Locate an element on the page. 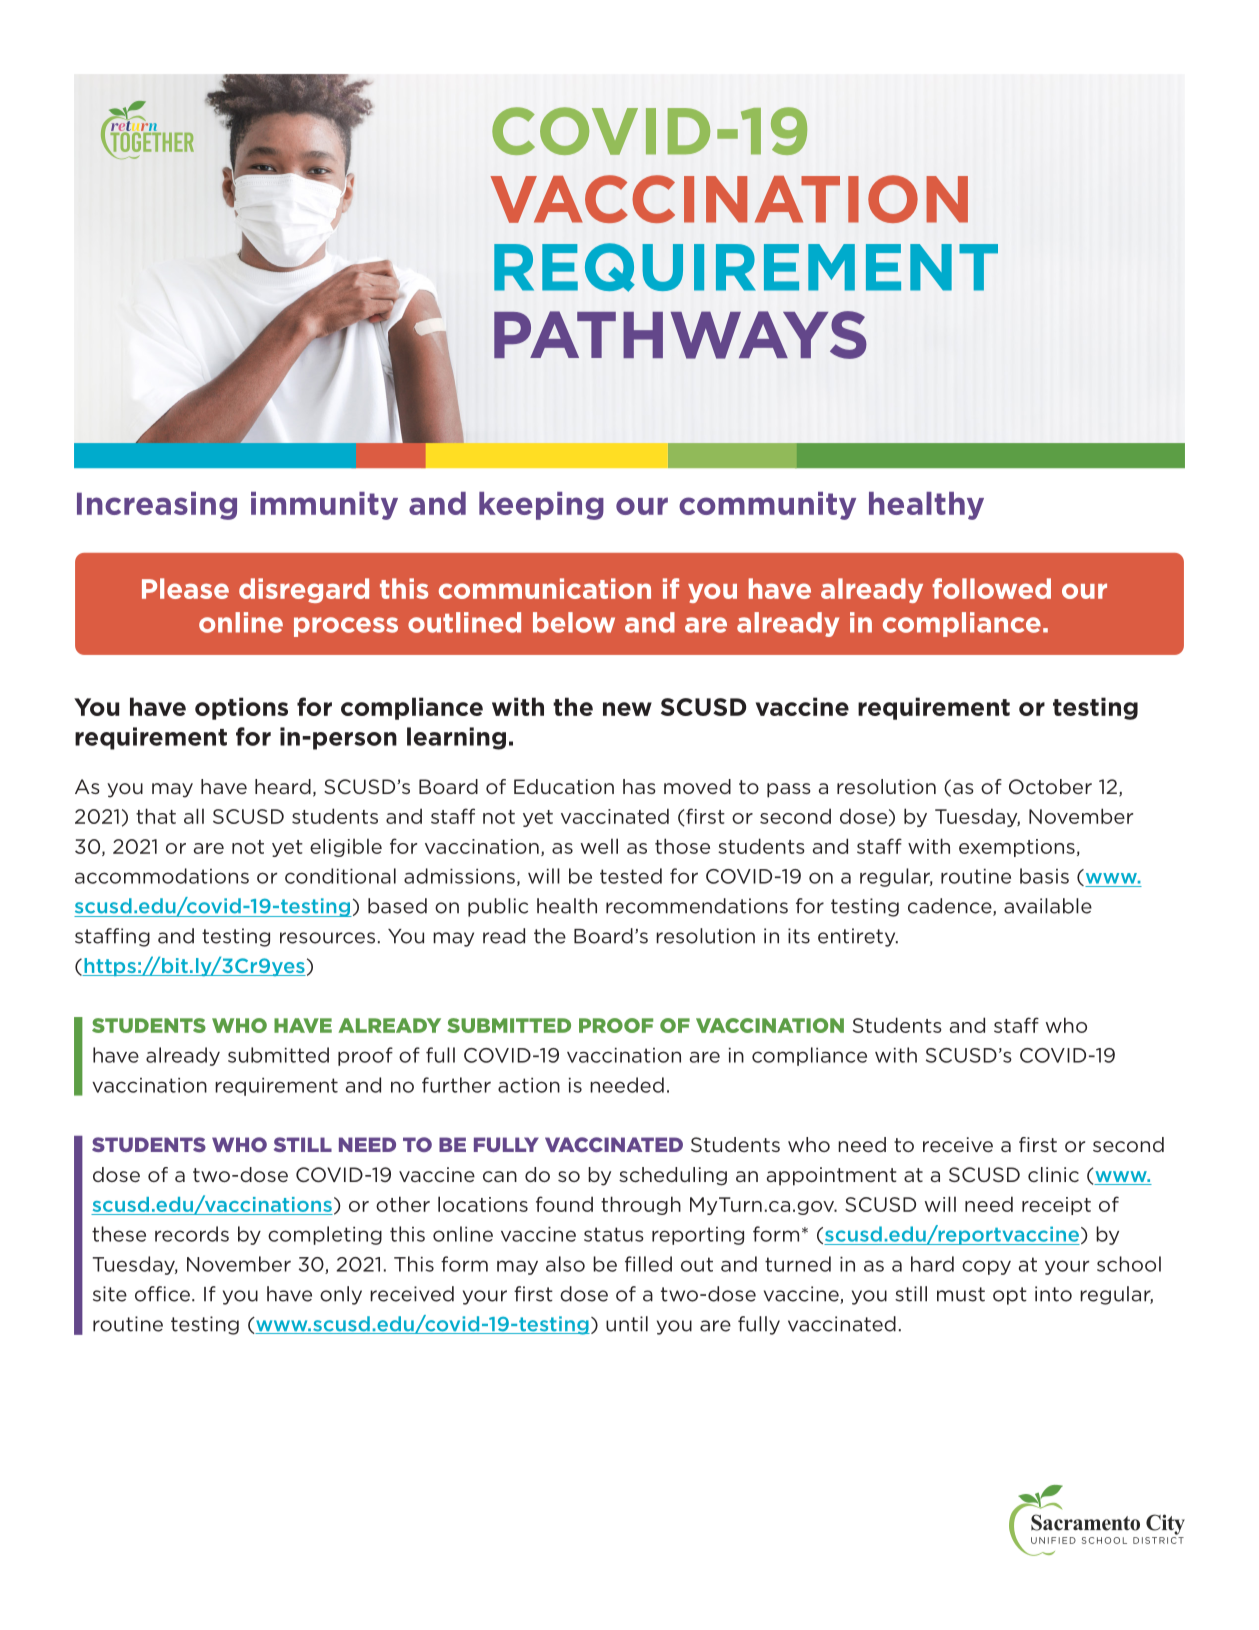  all is located at coordinates (194, 816).
